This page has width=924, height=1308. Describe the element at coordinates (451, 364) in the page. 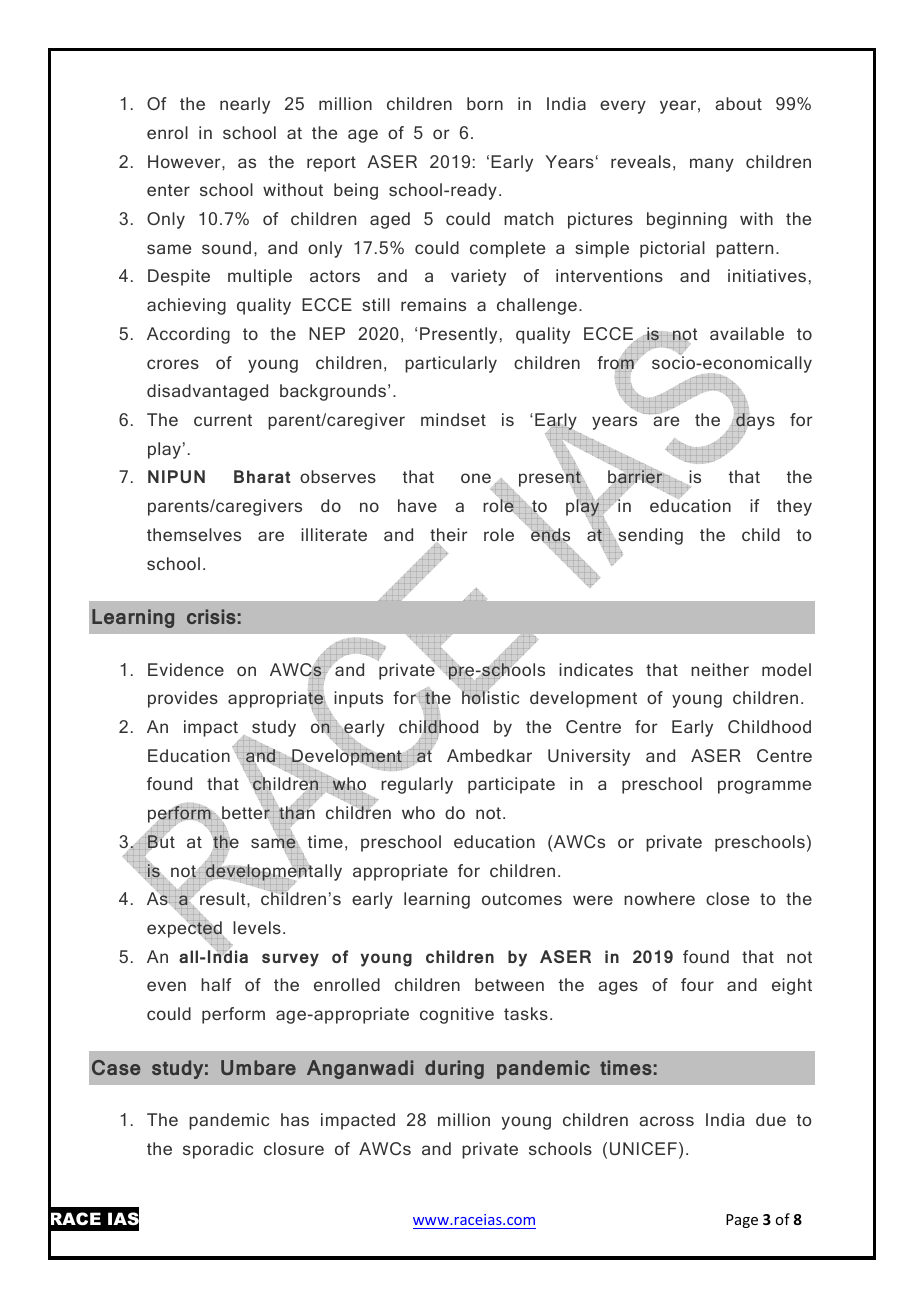

I see `particularly` at that location.
